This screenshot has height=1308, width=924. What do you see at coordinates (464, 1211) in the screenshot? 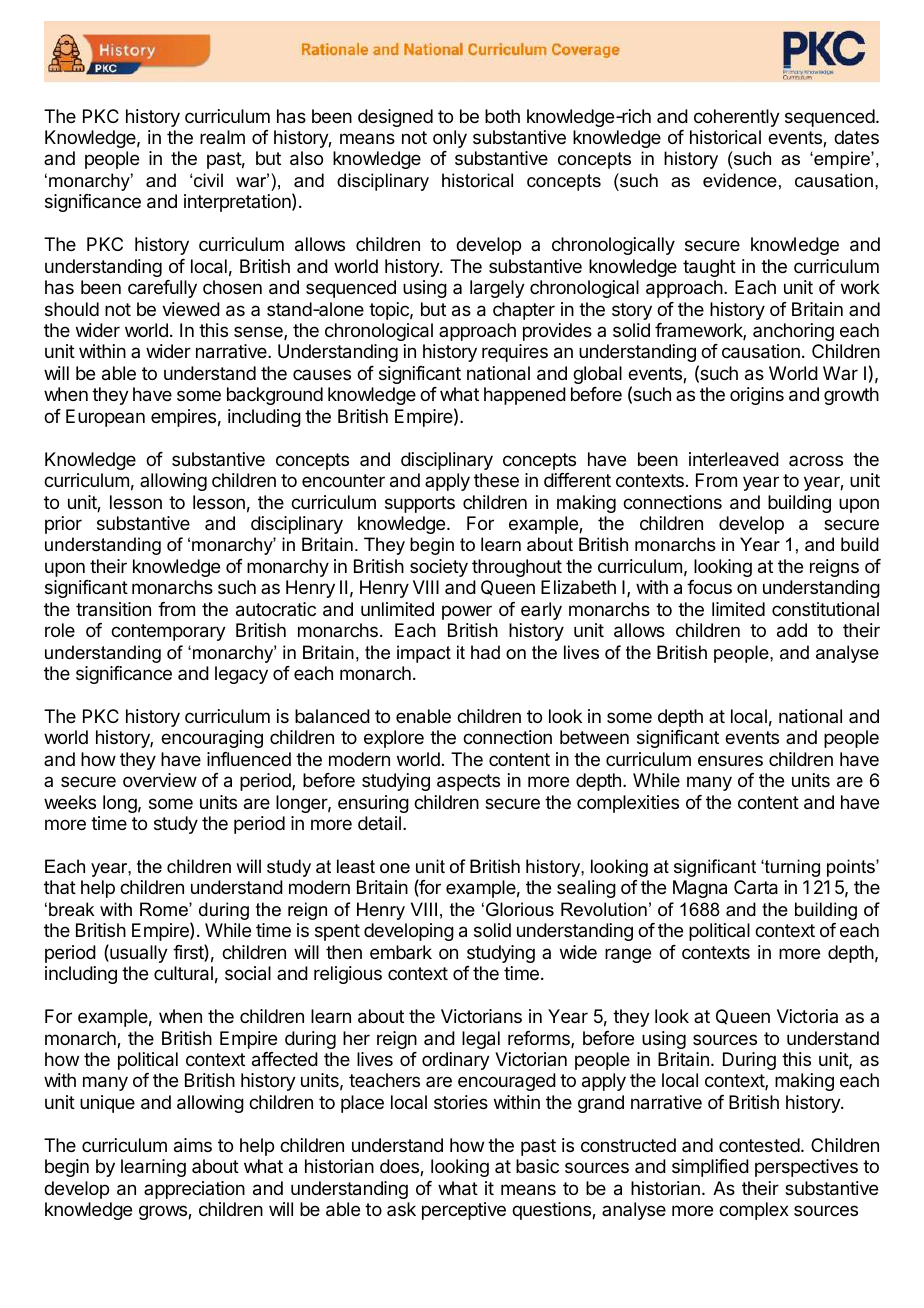
I see `perceptive` at bounding box center [464, 1211].
